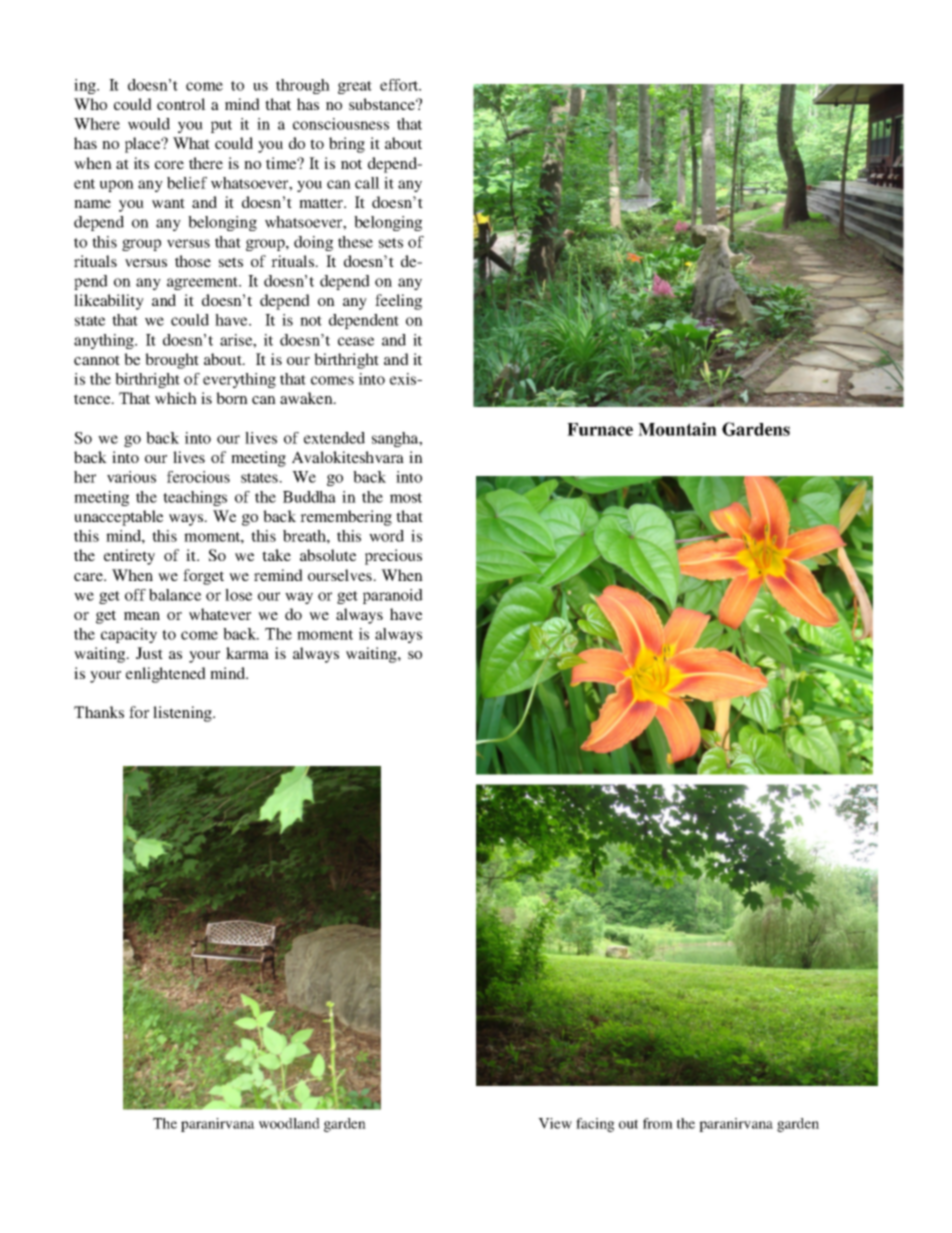 The height and width of the page is (1233, 952). Describe the element at coordinates (247, 653) in the page. I see `karma` at that location.
